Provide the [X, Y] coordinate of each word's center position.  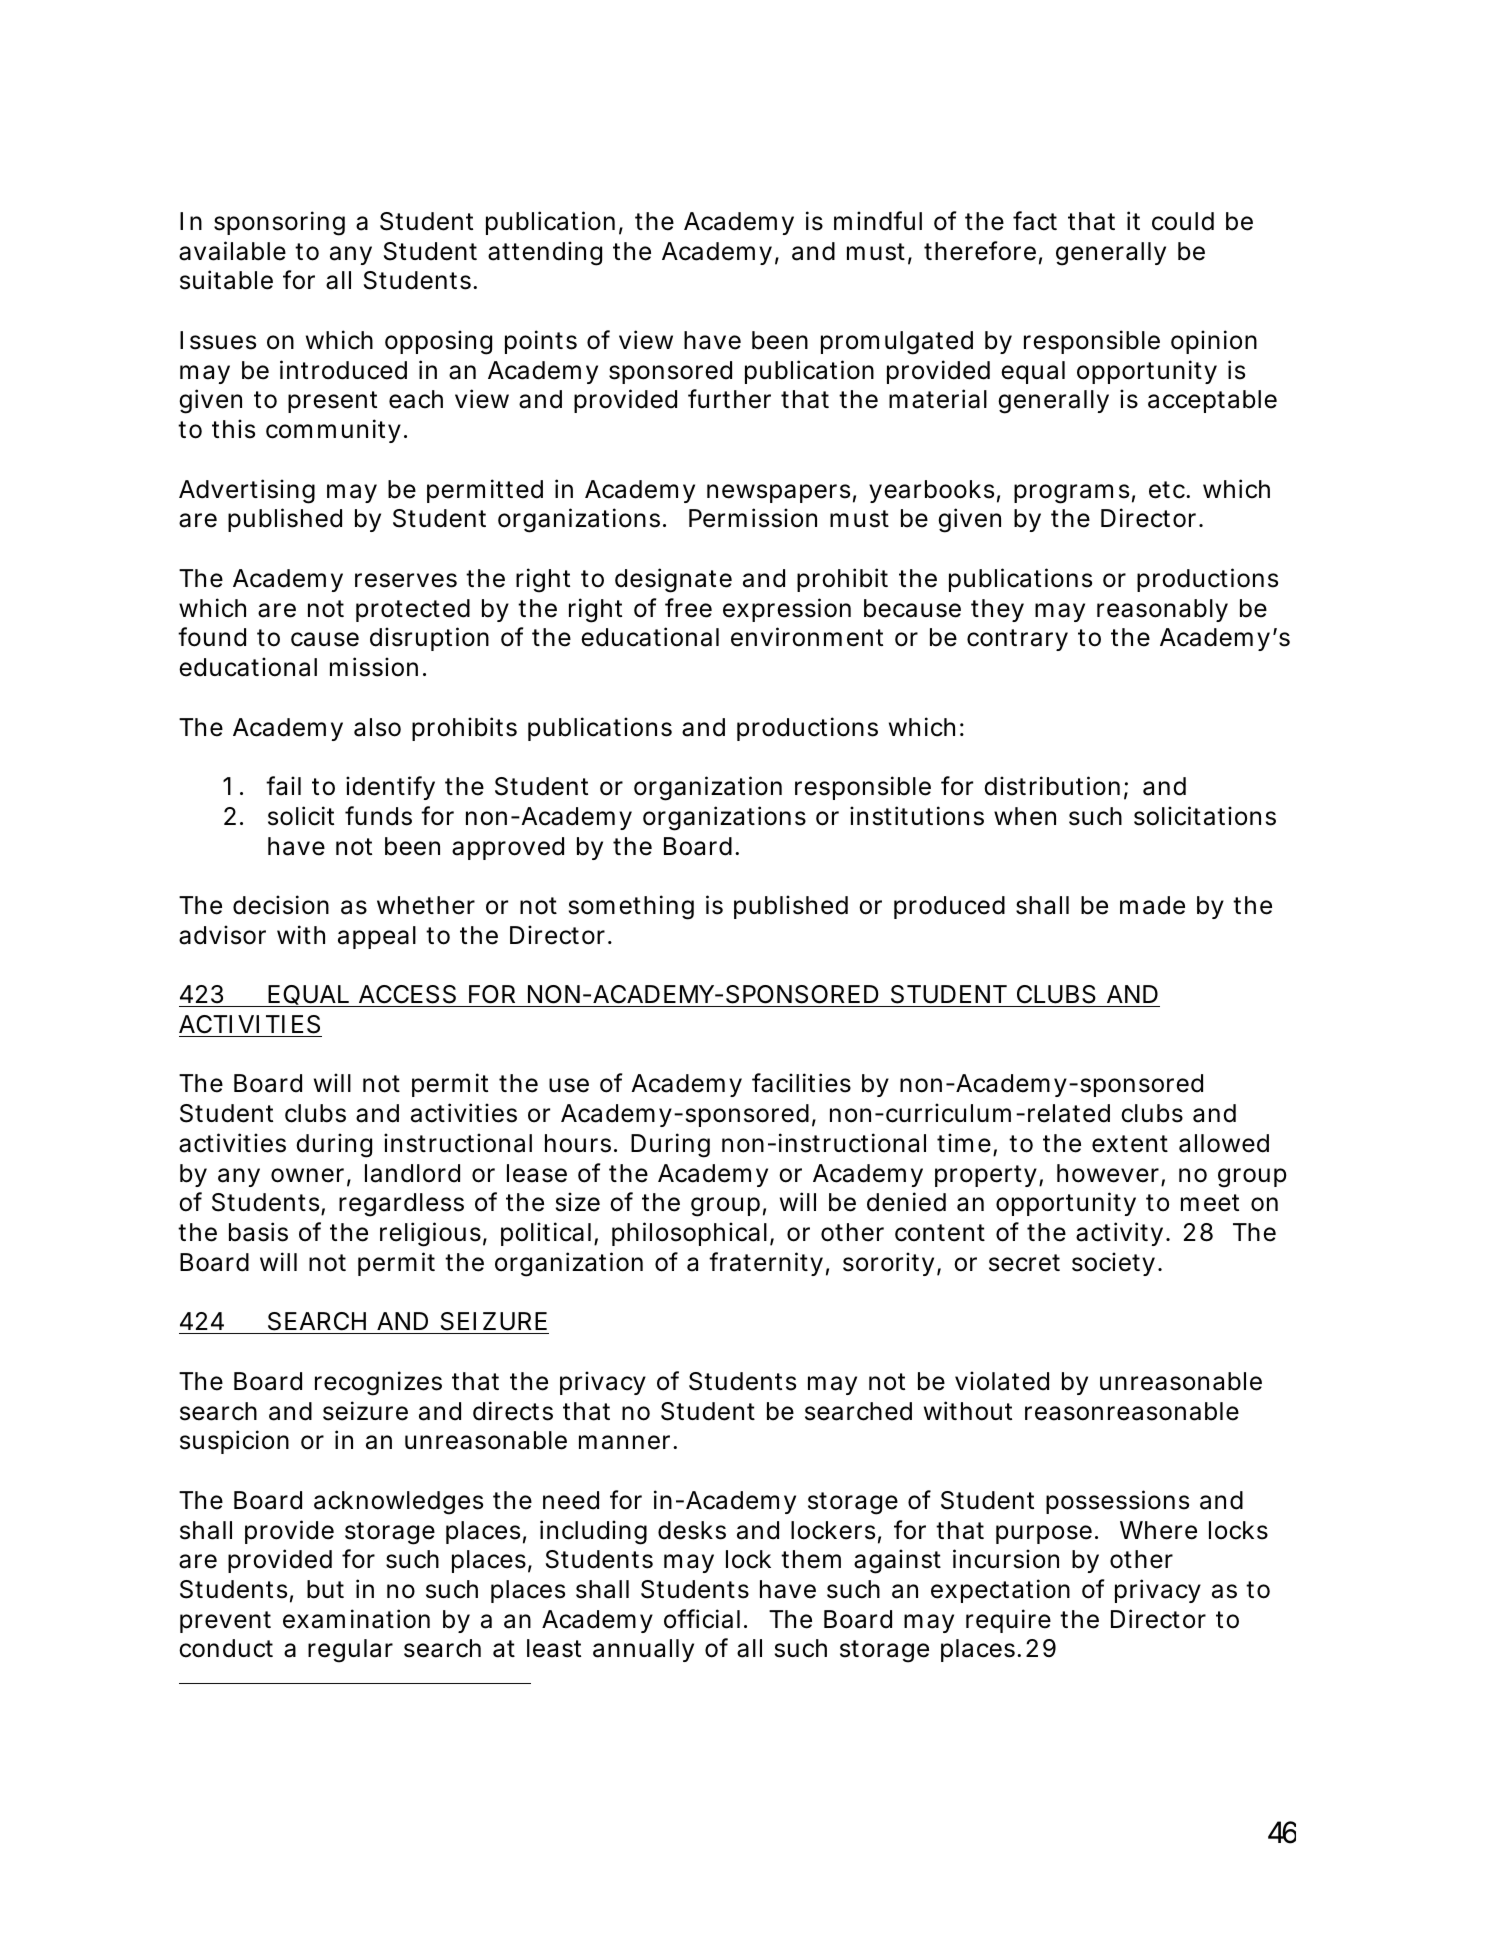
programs [1071, 494]
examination [356, 1619]
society [1113, 1264]
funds [378, 816]
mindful [878, 221]
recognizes [378, 1383]
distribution [1052, 786]
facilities [801, 1083]
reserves [406, 580]
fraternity [766, 1264]
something [631, 907]
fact [1035, 221]
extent [1130, 1144]
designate [673, 580]
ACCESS [407, 994]
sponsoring [279, 223]
